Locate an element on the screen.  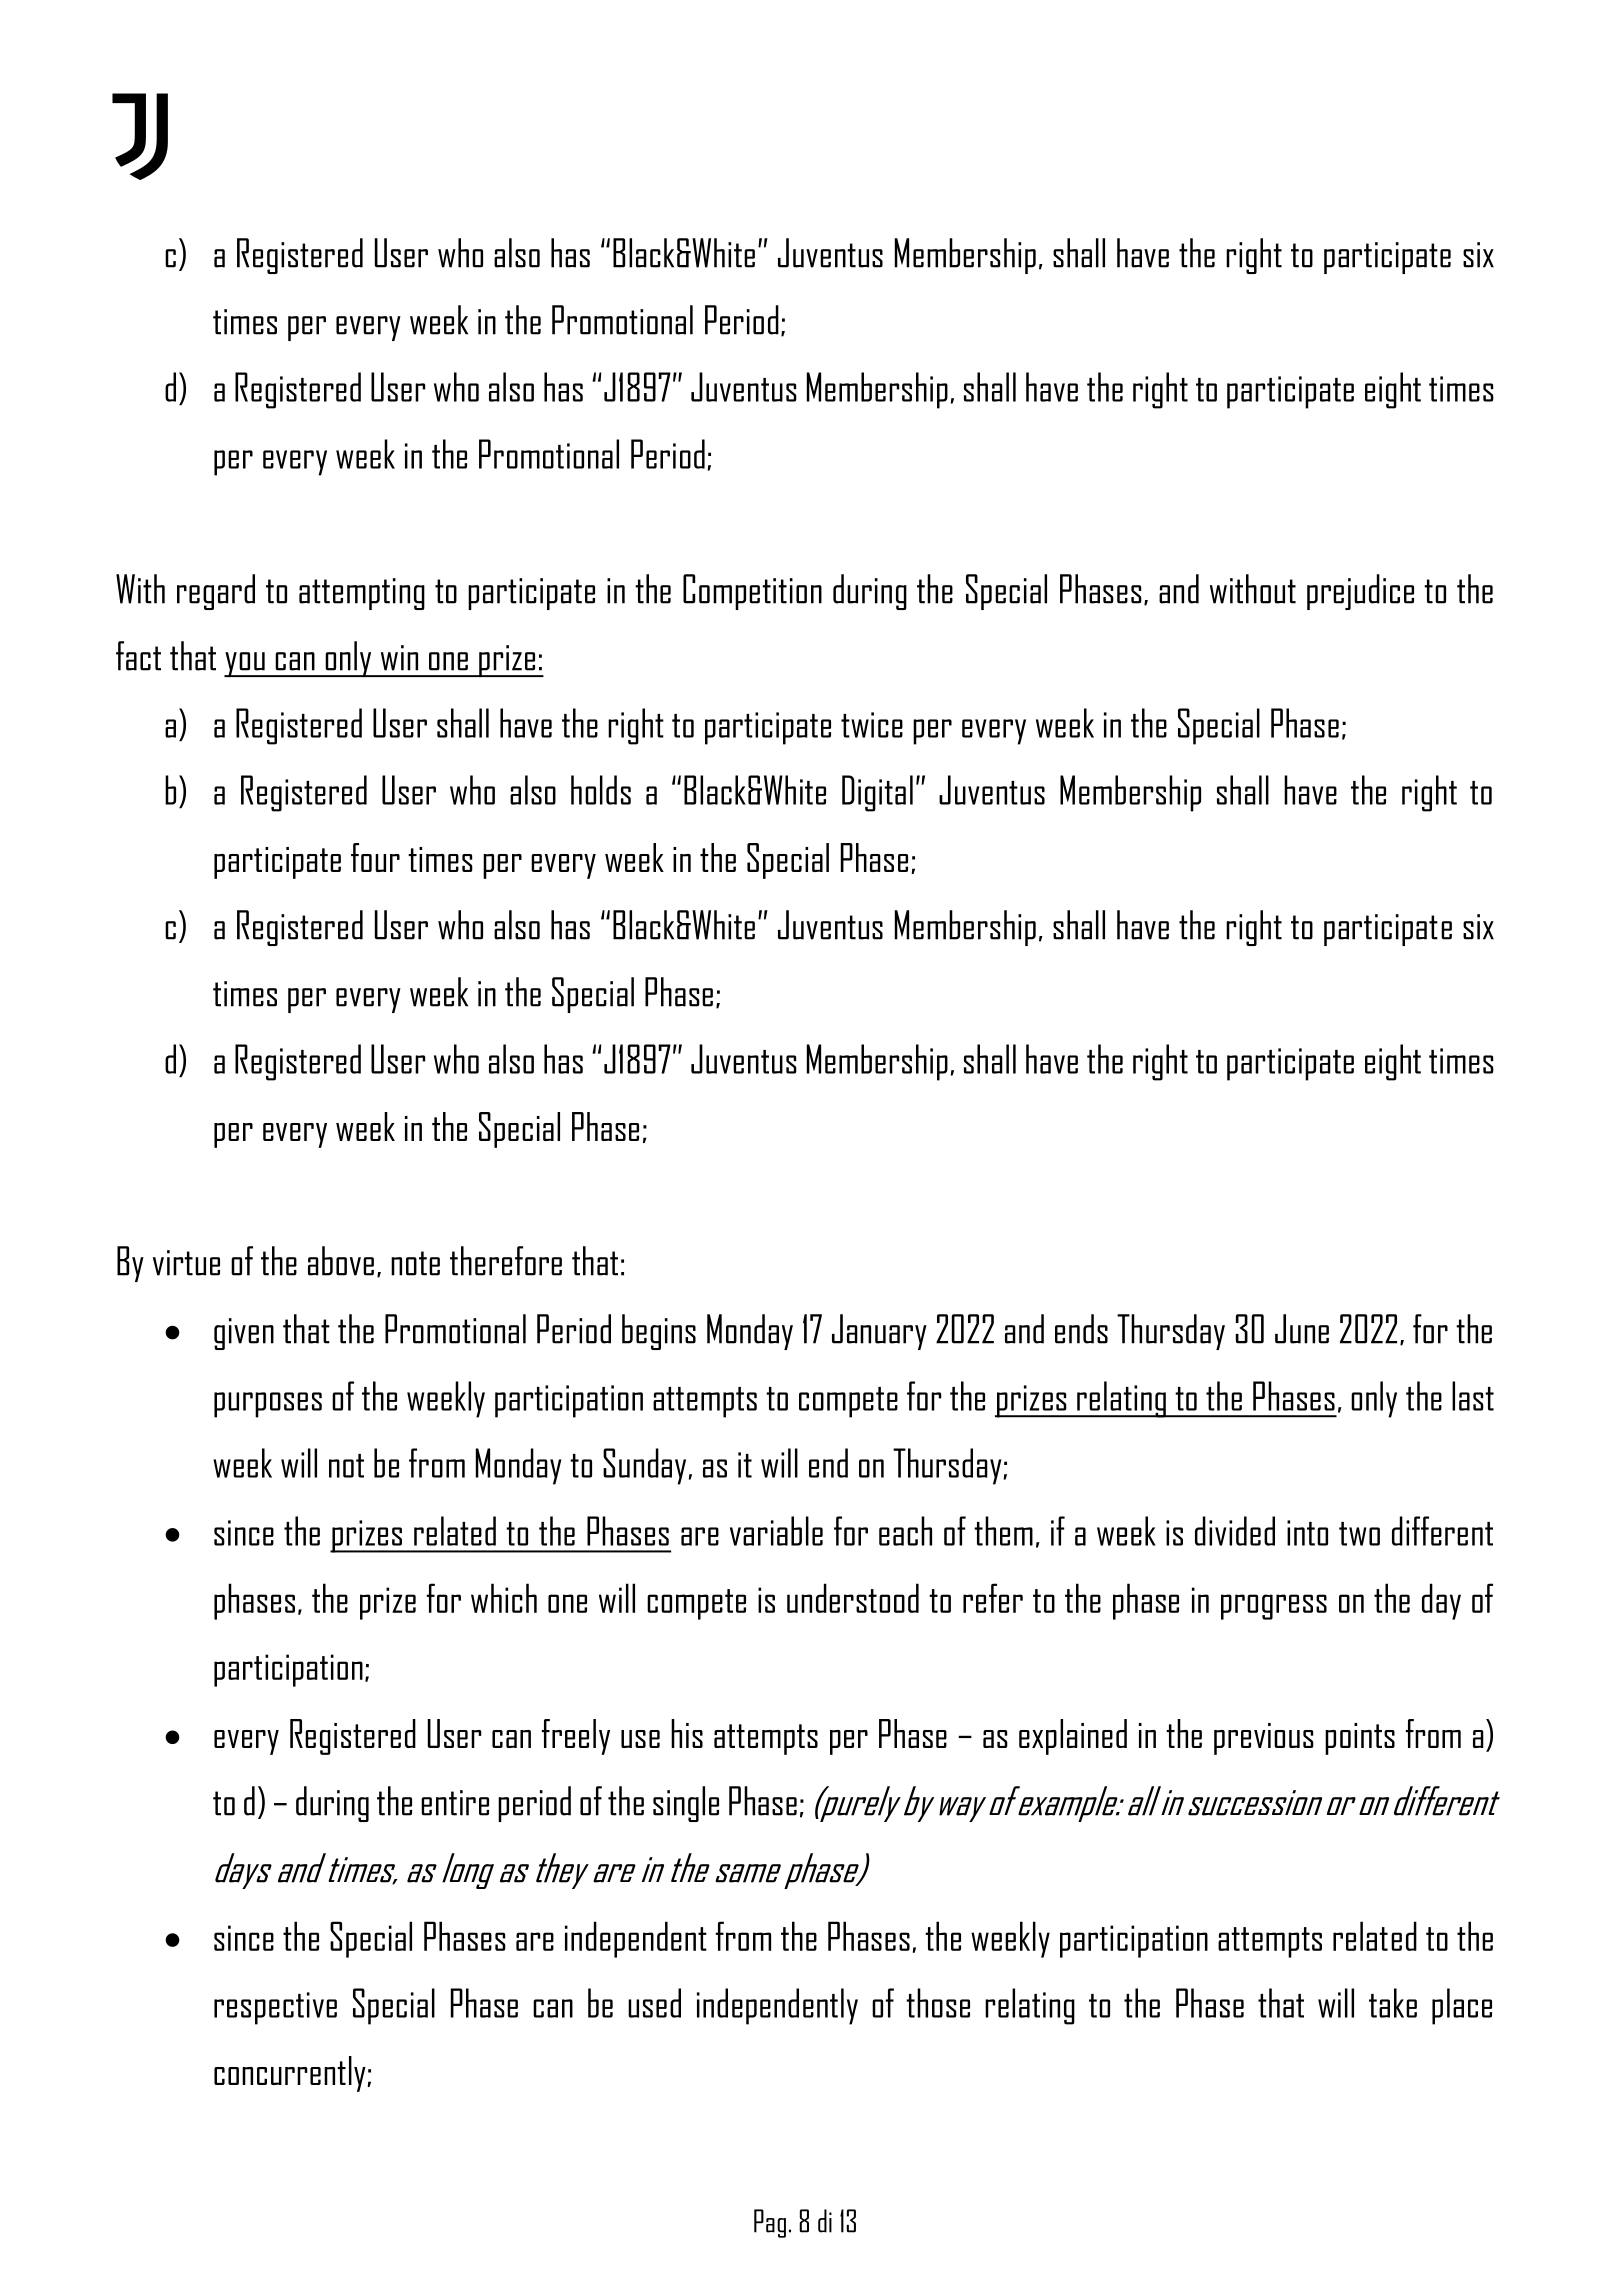
concurrently is located at coordinates (291, 2074).
